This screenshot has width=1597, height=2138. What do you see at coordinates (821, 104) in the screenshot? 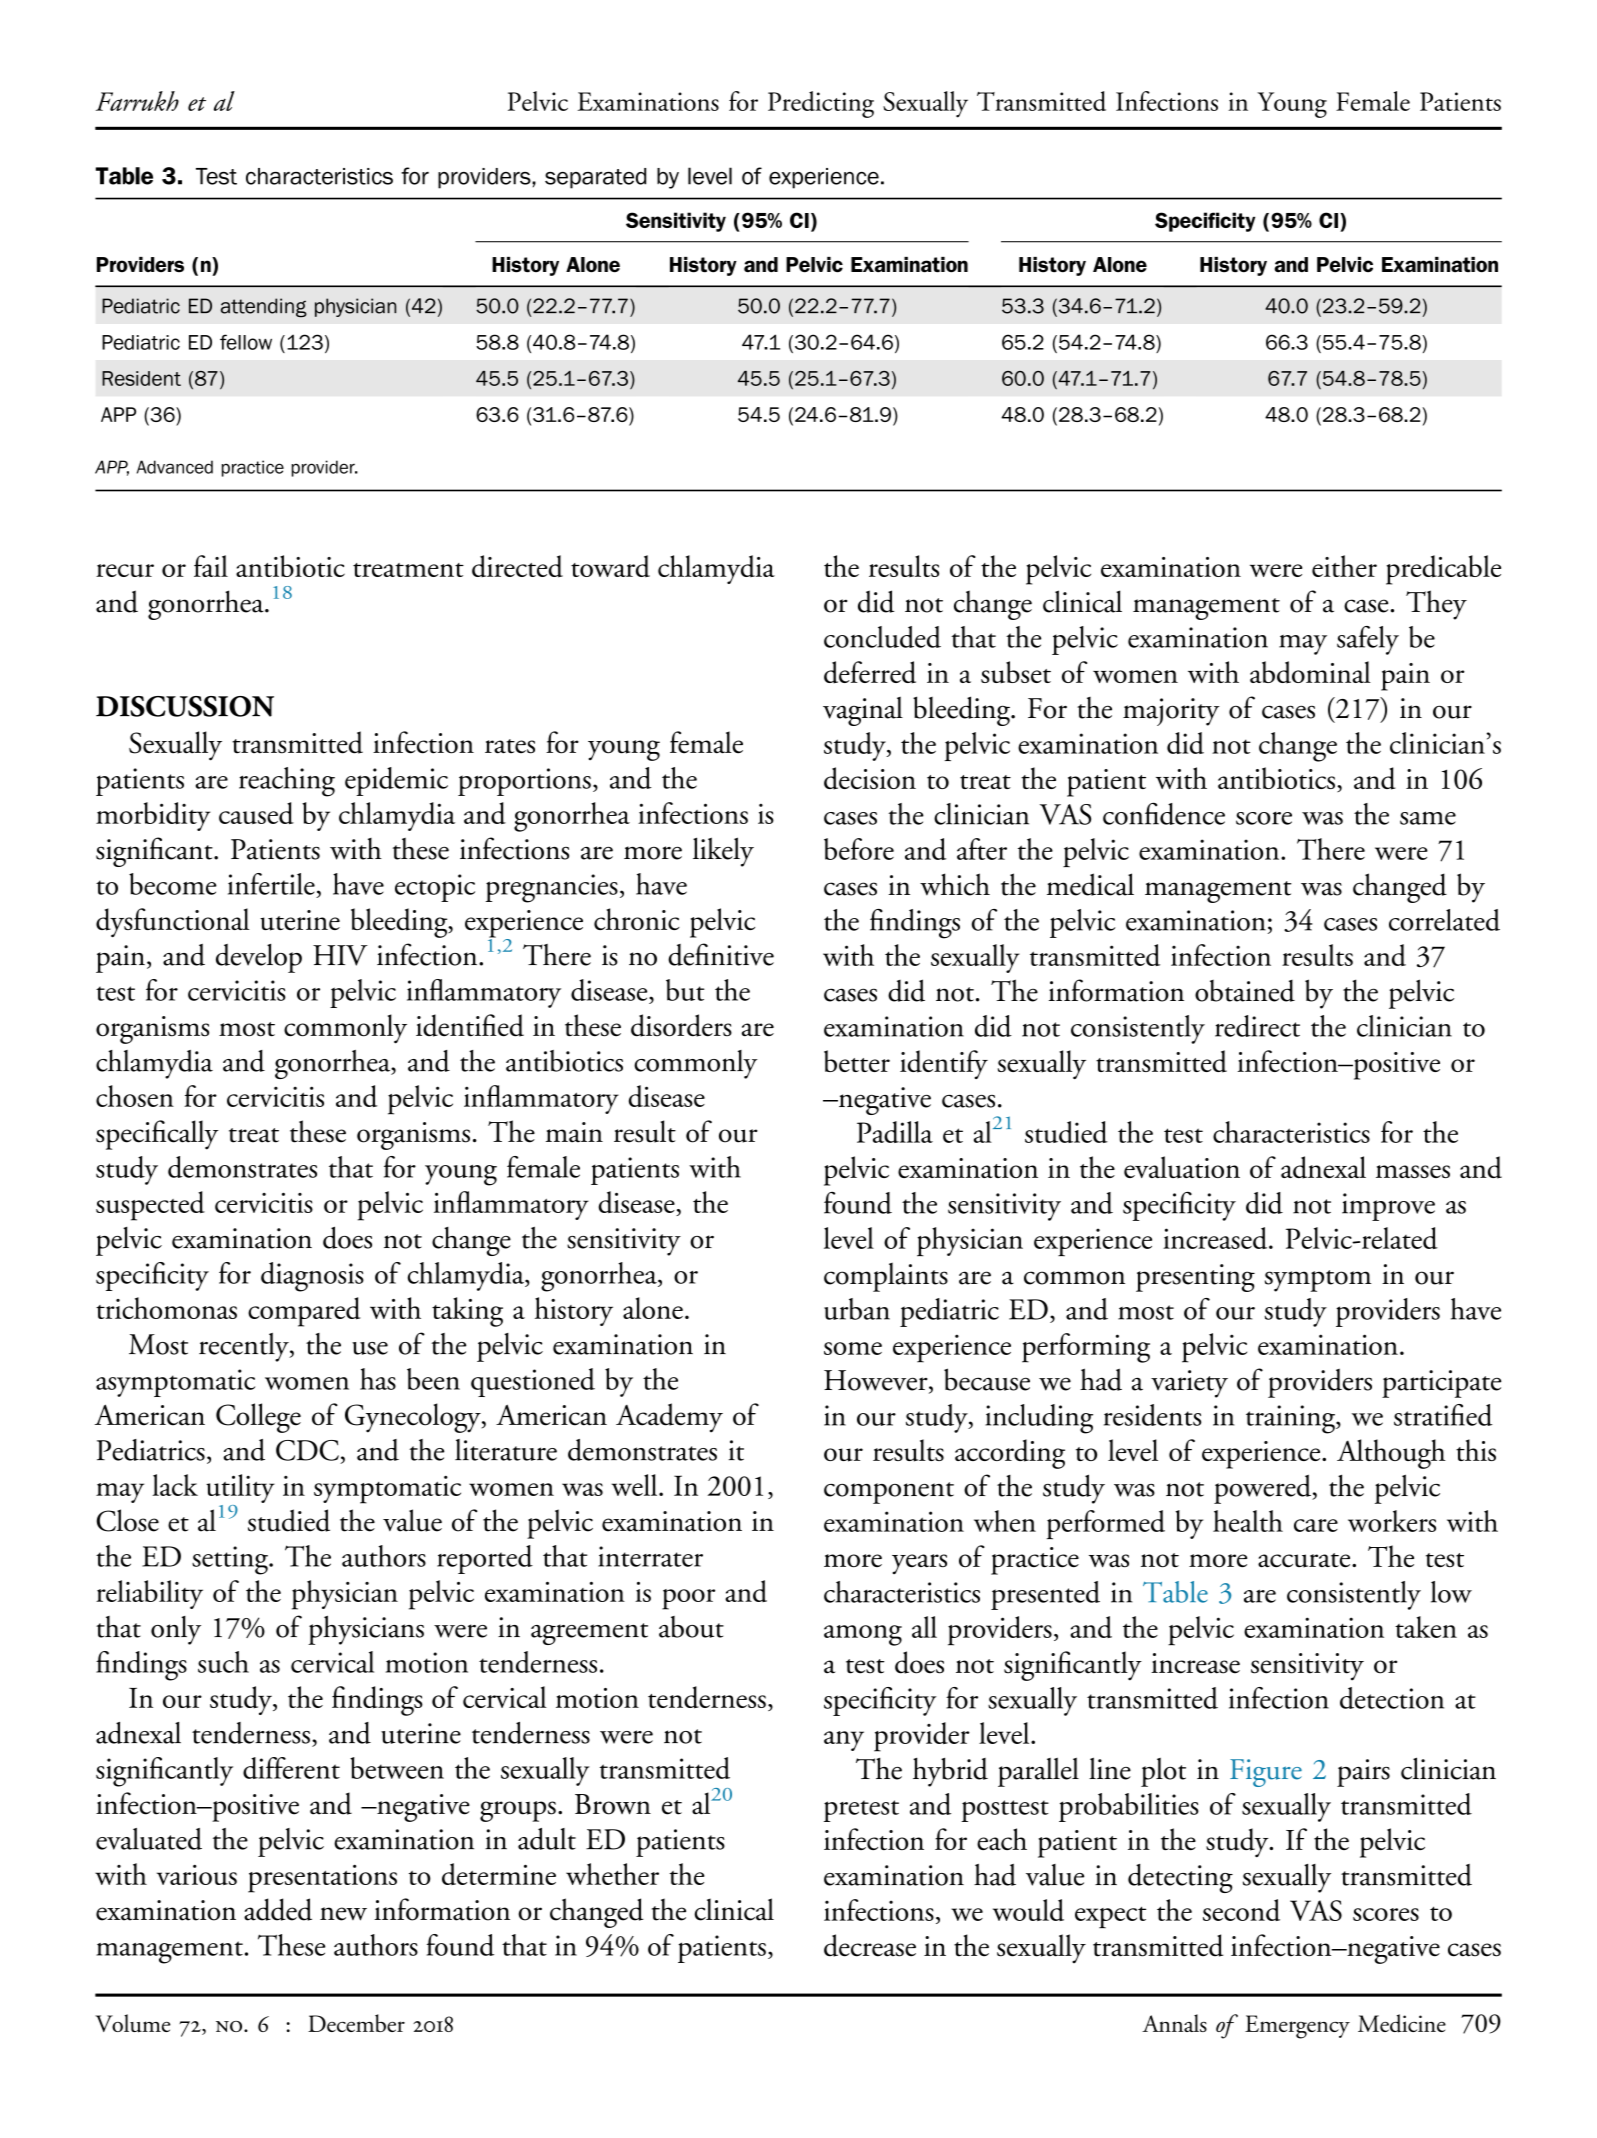
I see `Predicting` at bounding box center [821, 104].
